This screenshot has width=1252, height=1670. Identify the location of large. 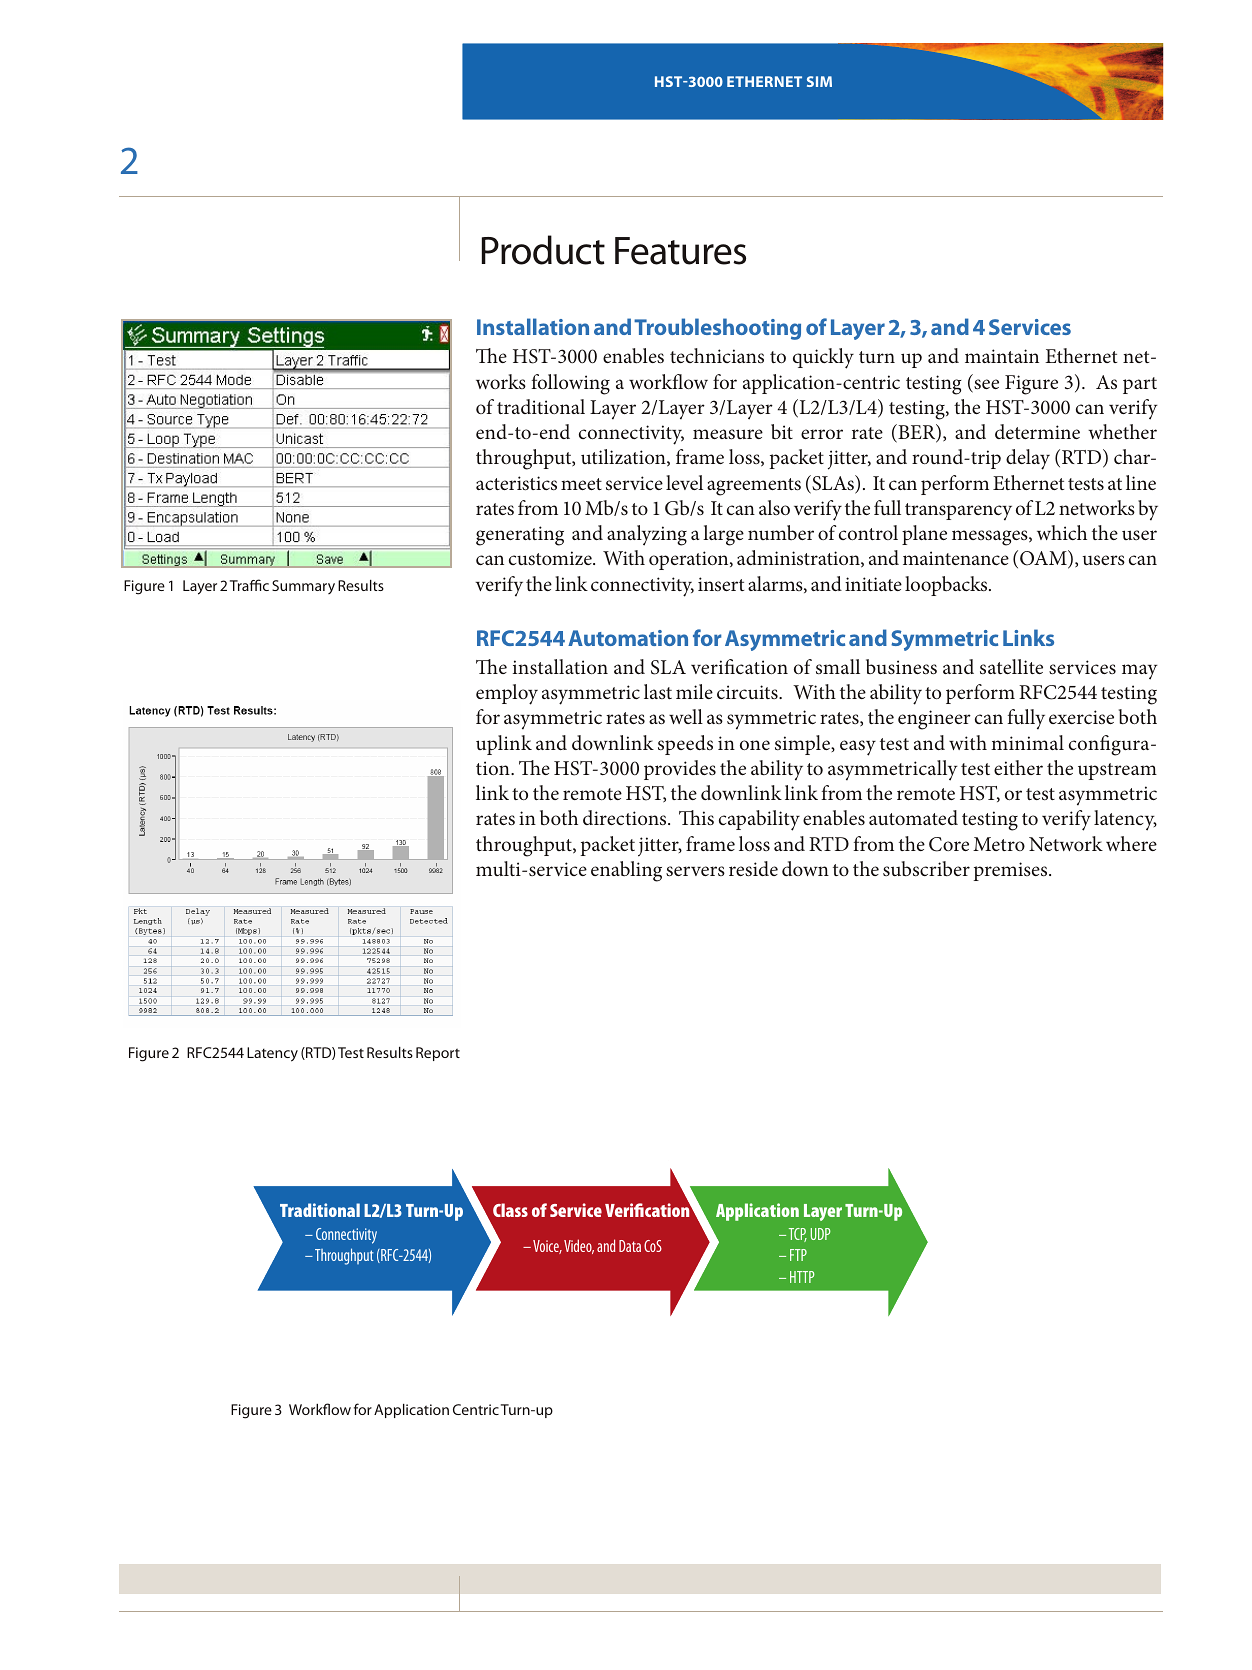
(723, 535).
